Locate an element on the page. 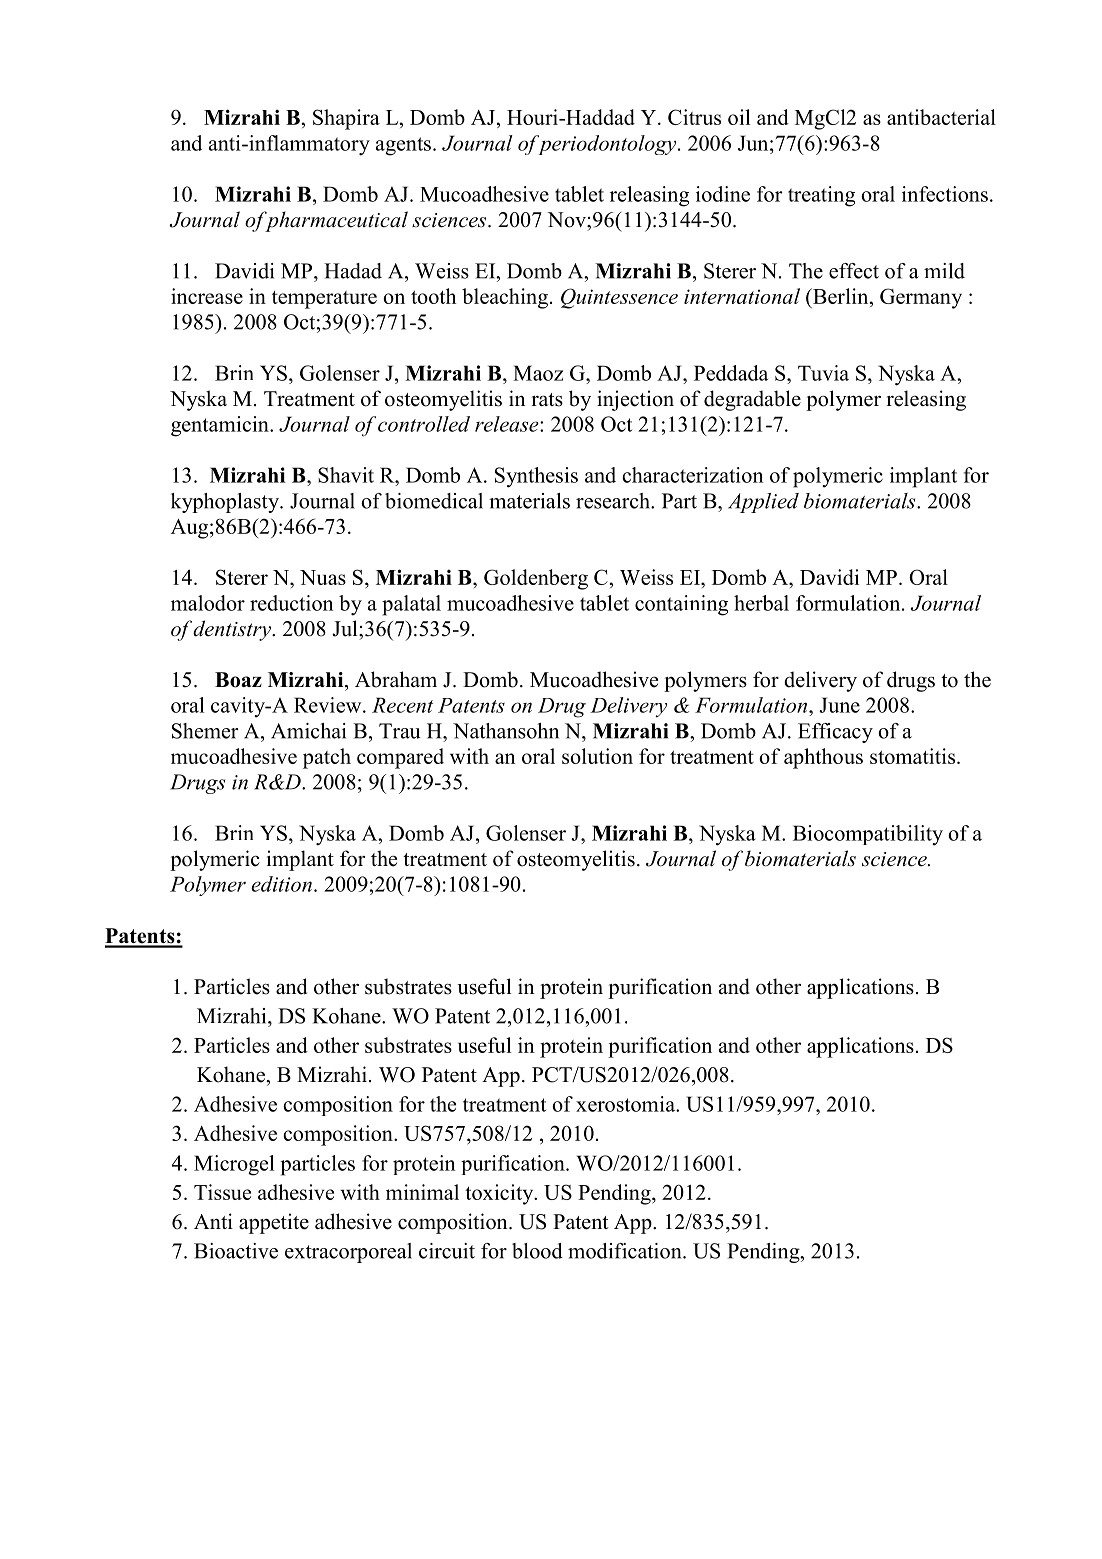  xerostomia is located at coordinates (626, 1104).
